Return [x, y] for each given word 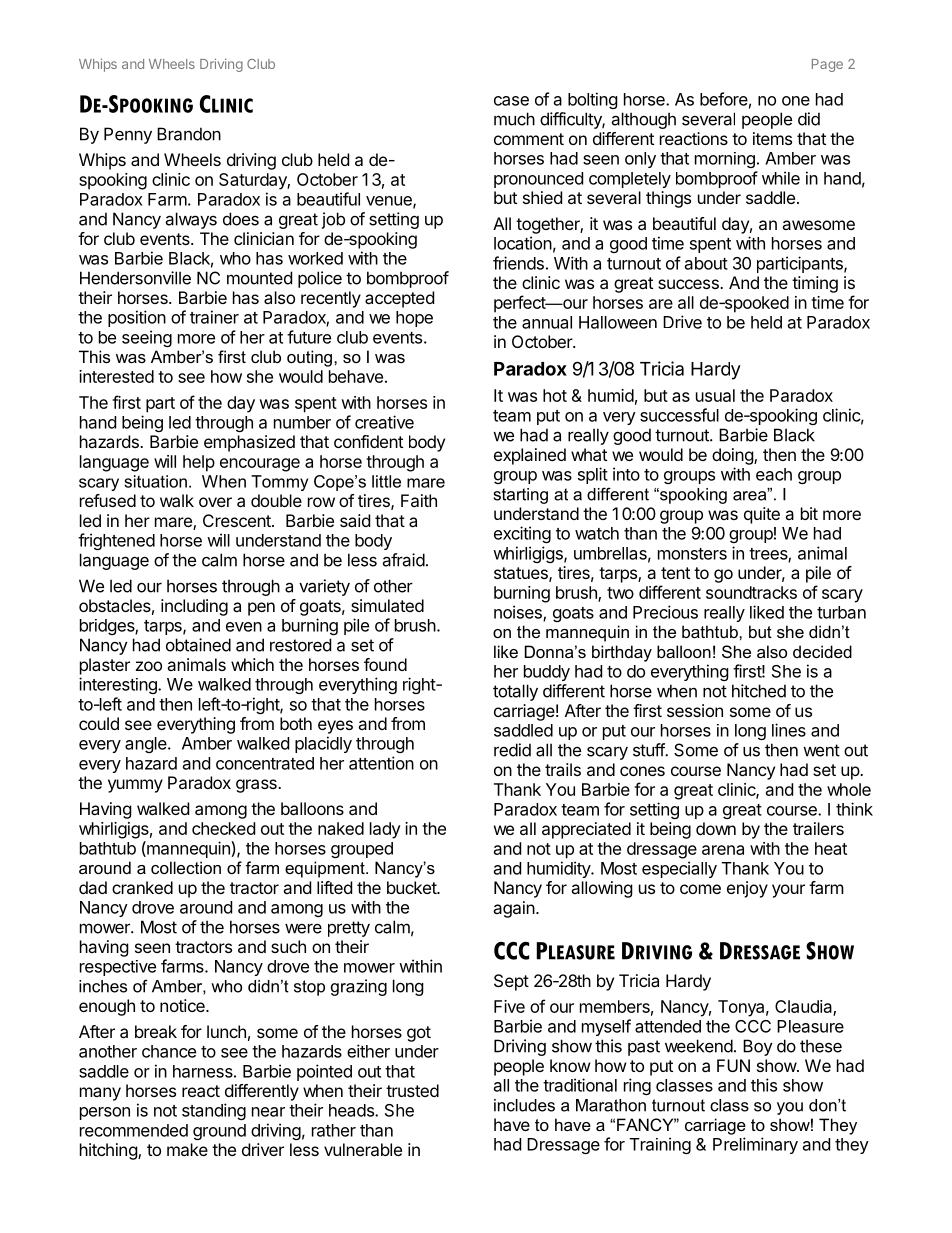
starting [521, 496]
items [772, 138]
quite [762, 515]
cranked [142, 887]
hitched [759, 691]
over [215, 502]
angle [147, 745]
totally [515, 692]
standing [214, 1111]
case [511, 101]
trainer [214, 317]
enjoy [747, 889]
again [514, 909]
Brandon [189, 134]
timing [815, 284]
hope [414, 319]
